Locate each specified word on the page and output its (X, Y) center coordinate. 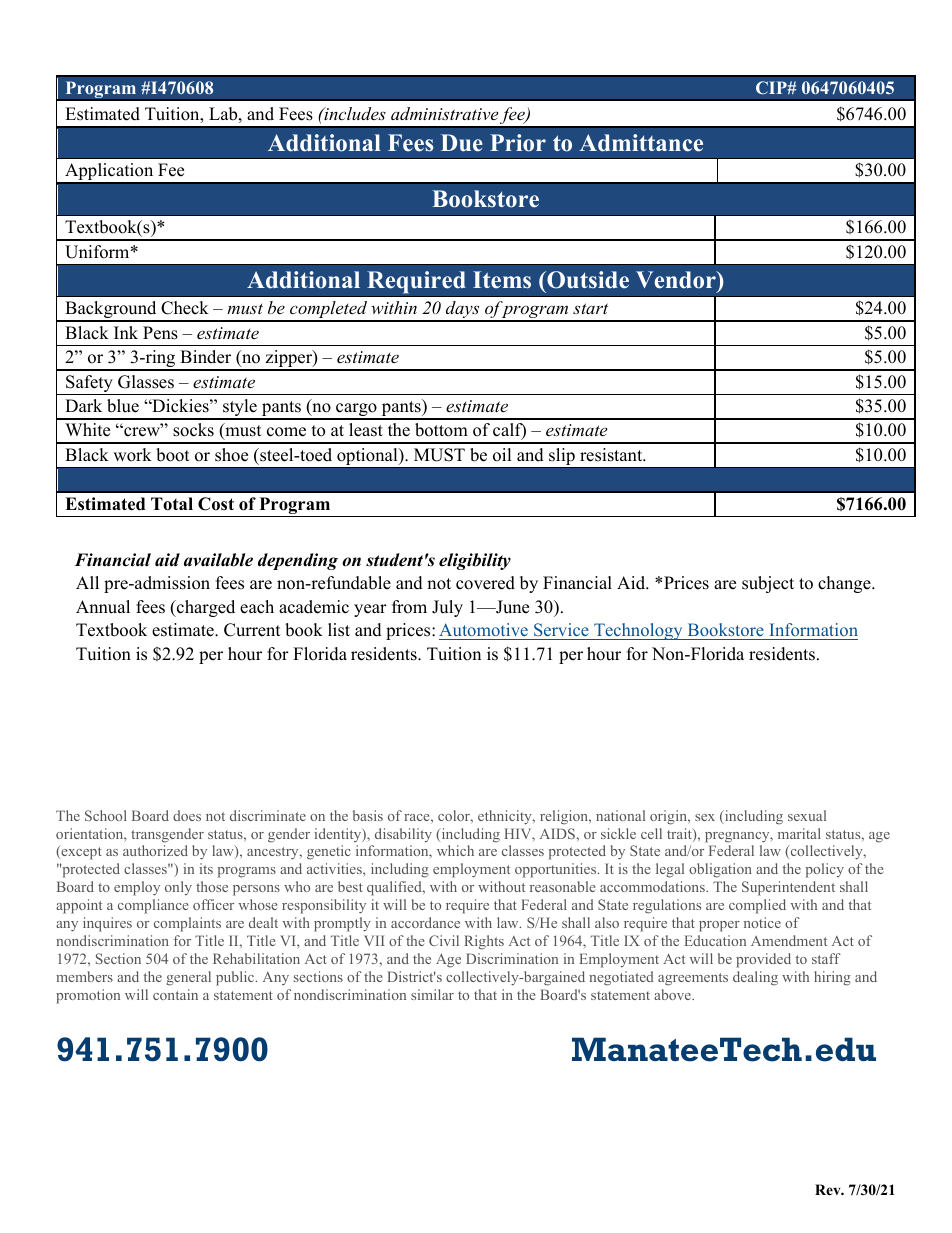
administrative (444, 113)
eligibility (475, 561)
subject (768, 584)
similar (432, 994)
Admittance (641, 143)
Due (462, 143)
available (218, 560)
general (188, 978)
